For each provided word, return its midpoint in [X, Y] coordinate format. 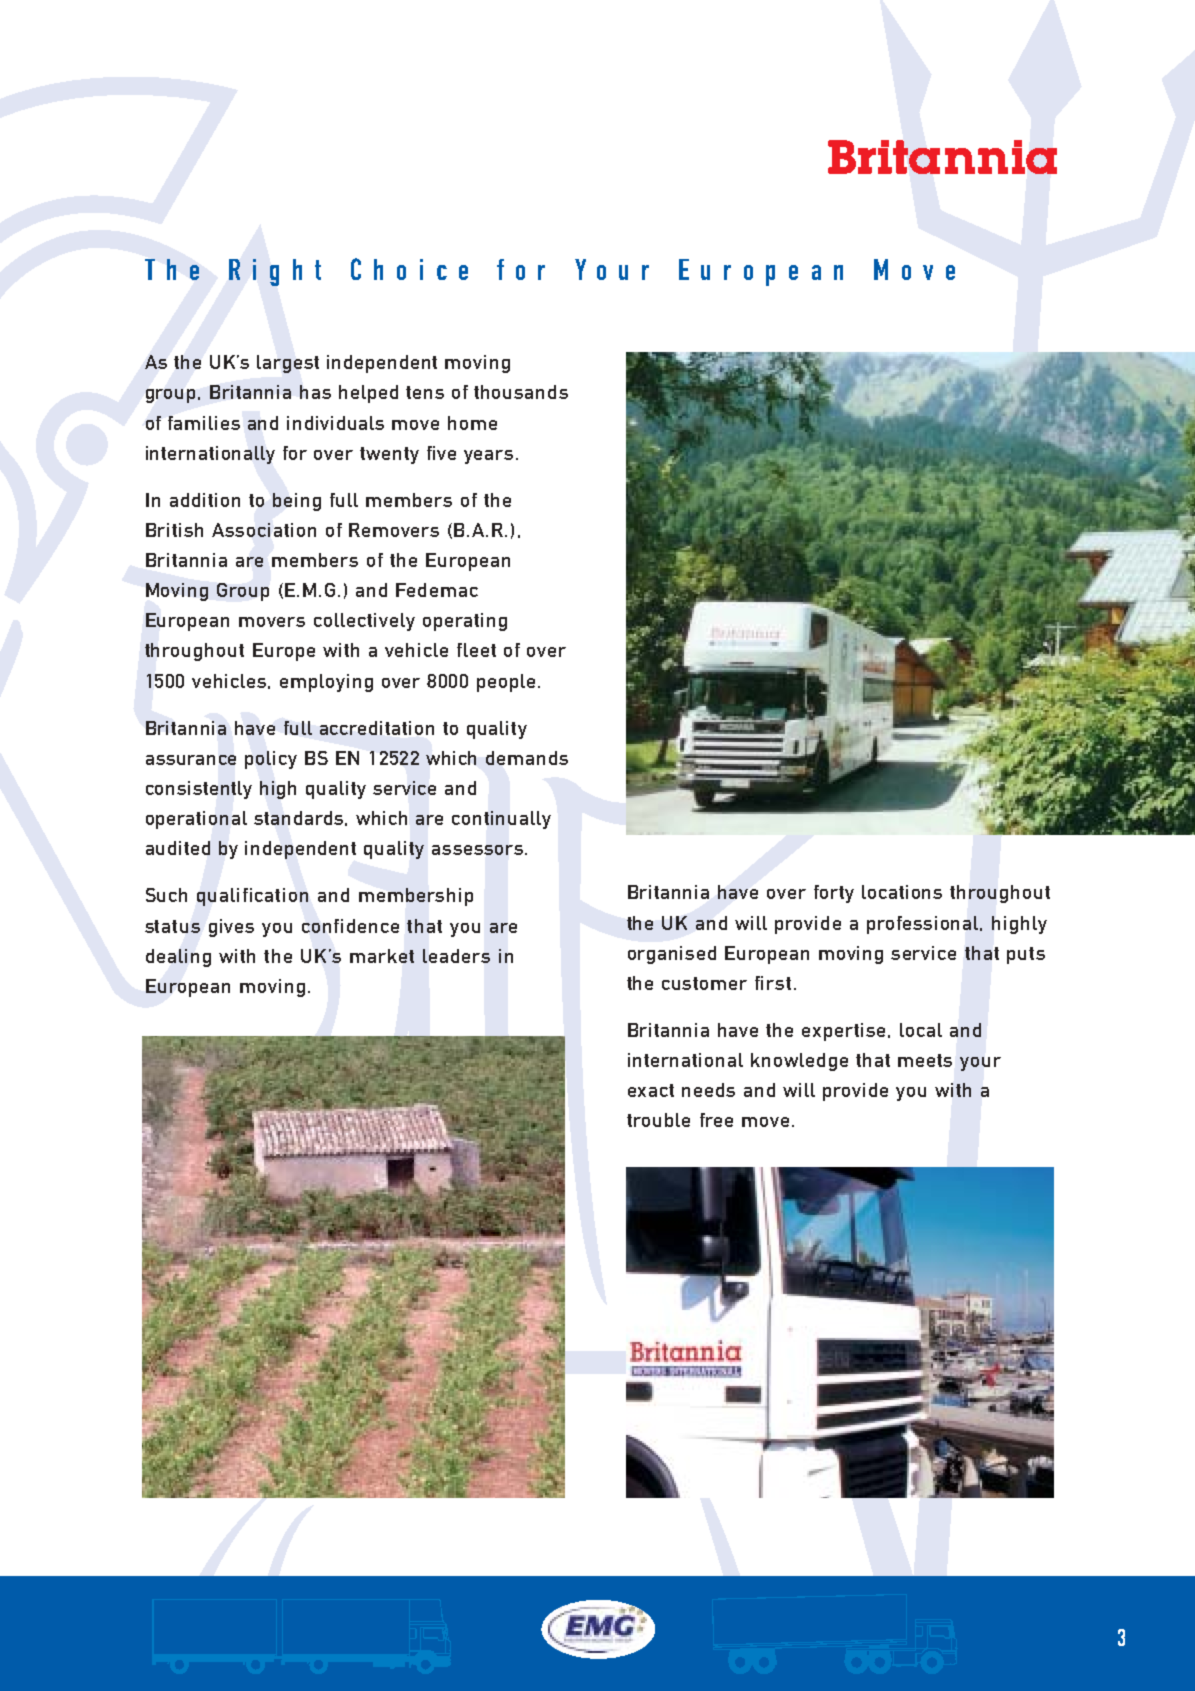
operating [465, 622]
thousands [521, 392]
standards [300, 818]
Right [275, 272]
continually [501, 820]
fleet [476, 650]
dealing [178, 958]
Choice [409, 269]
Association [264, 530]
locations [902, 892]
